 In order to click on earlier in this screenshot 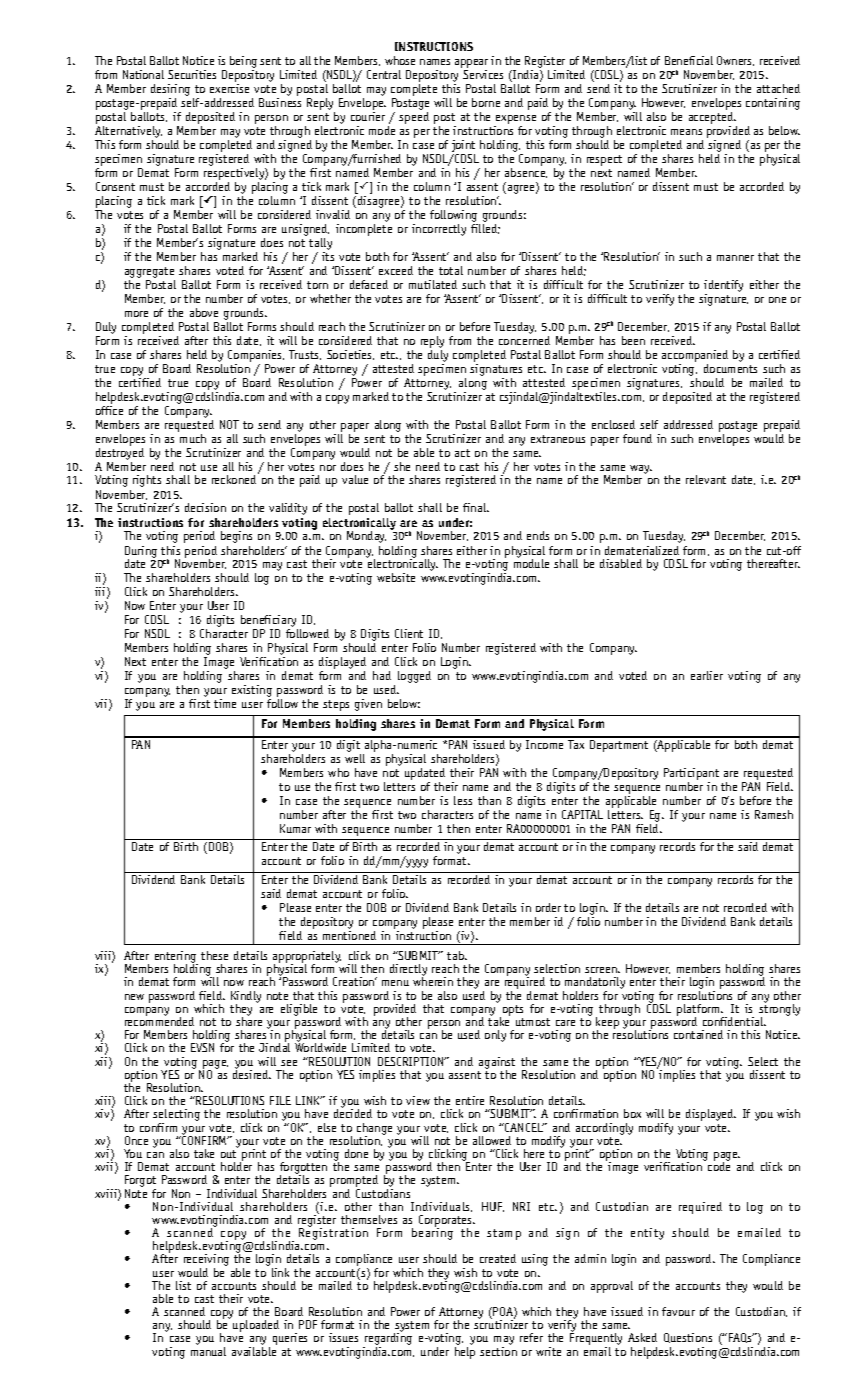, I will do `click(707, 675)`.
